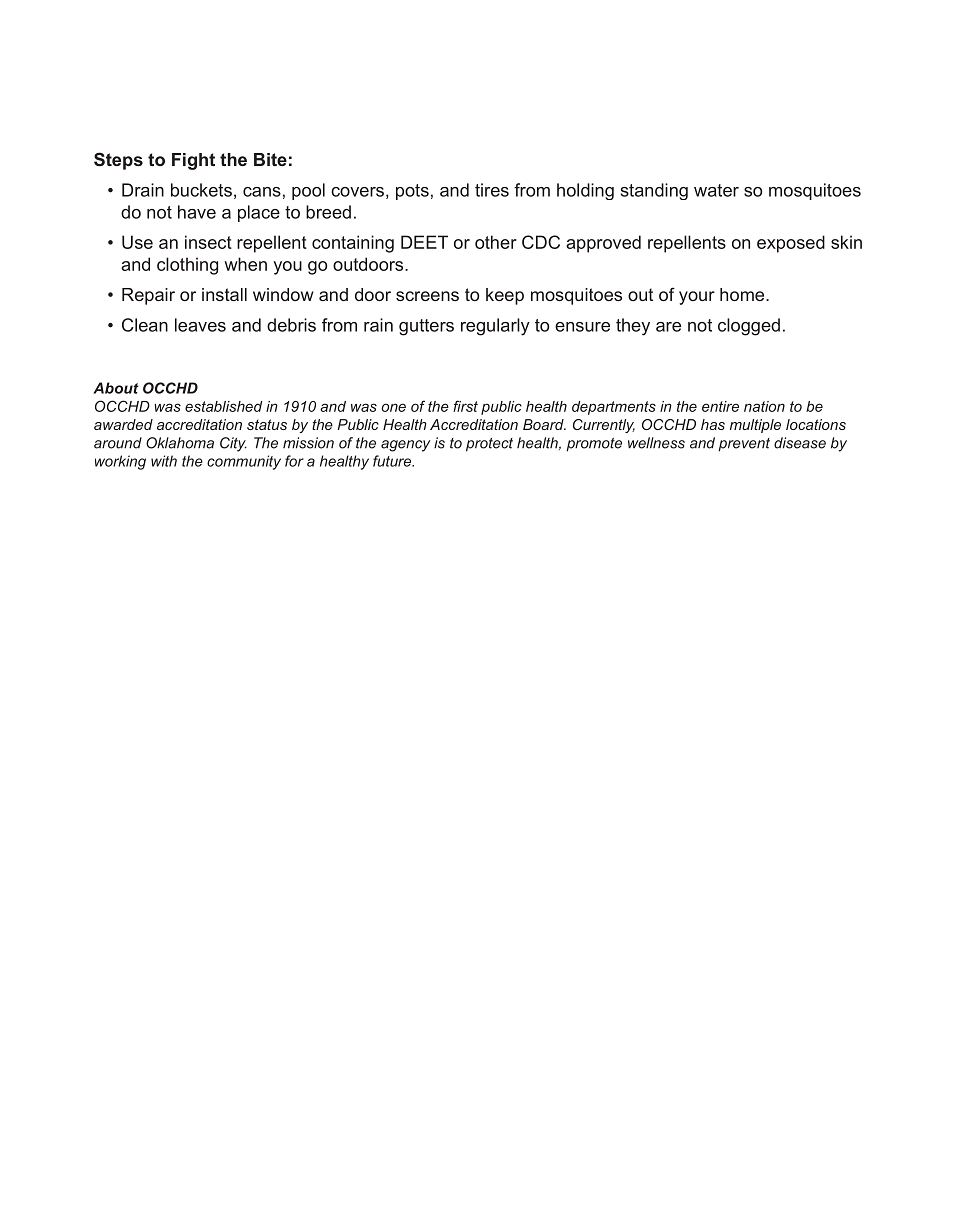  What do you see at coordinates (716, 190) in the screenshot?
I see `water` at bounding box center [716, 190].
